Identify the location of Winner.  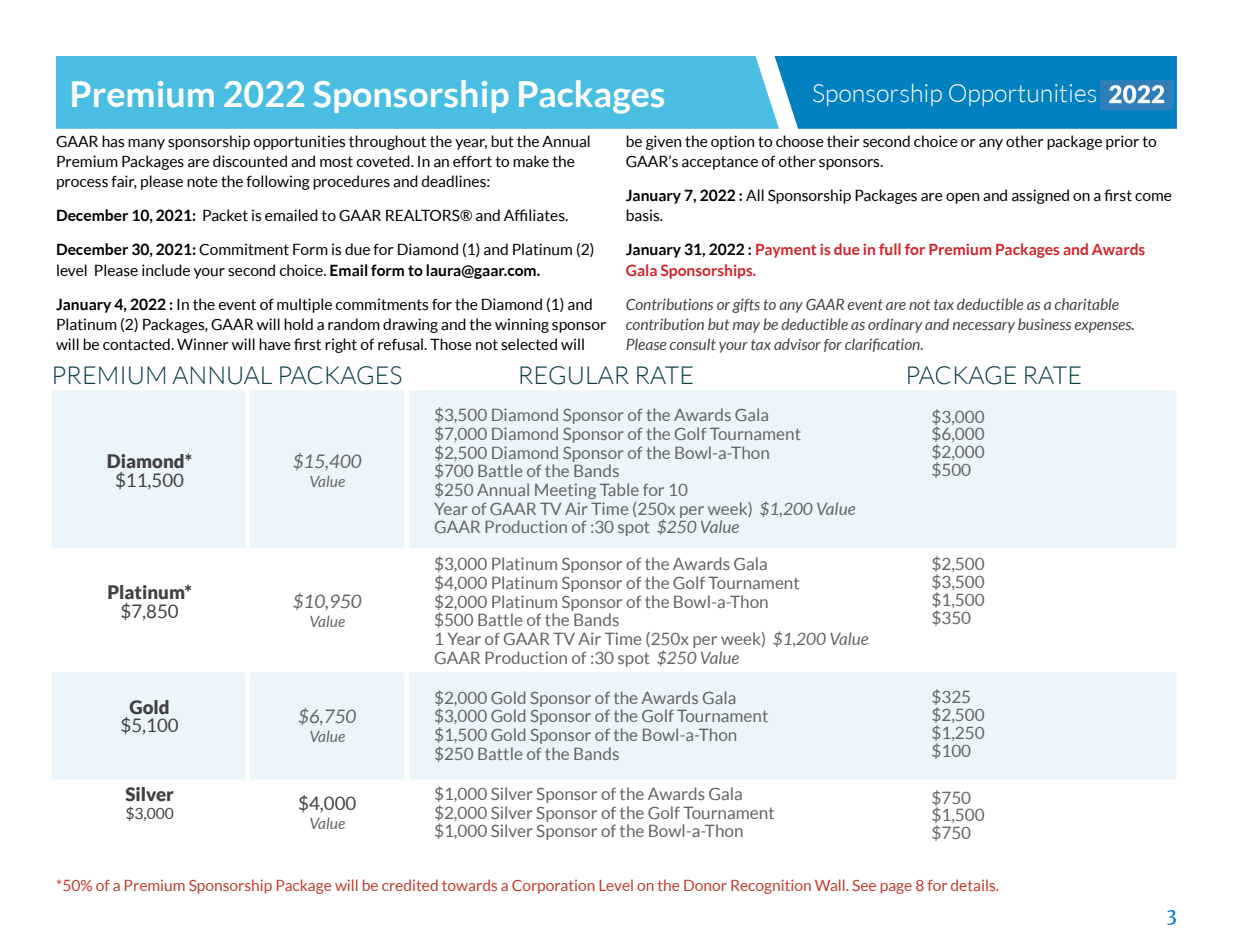
(203, 344).
